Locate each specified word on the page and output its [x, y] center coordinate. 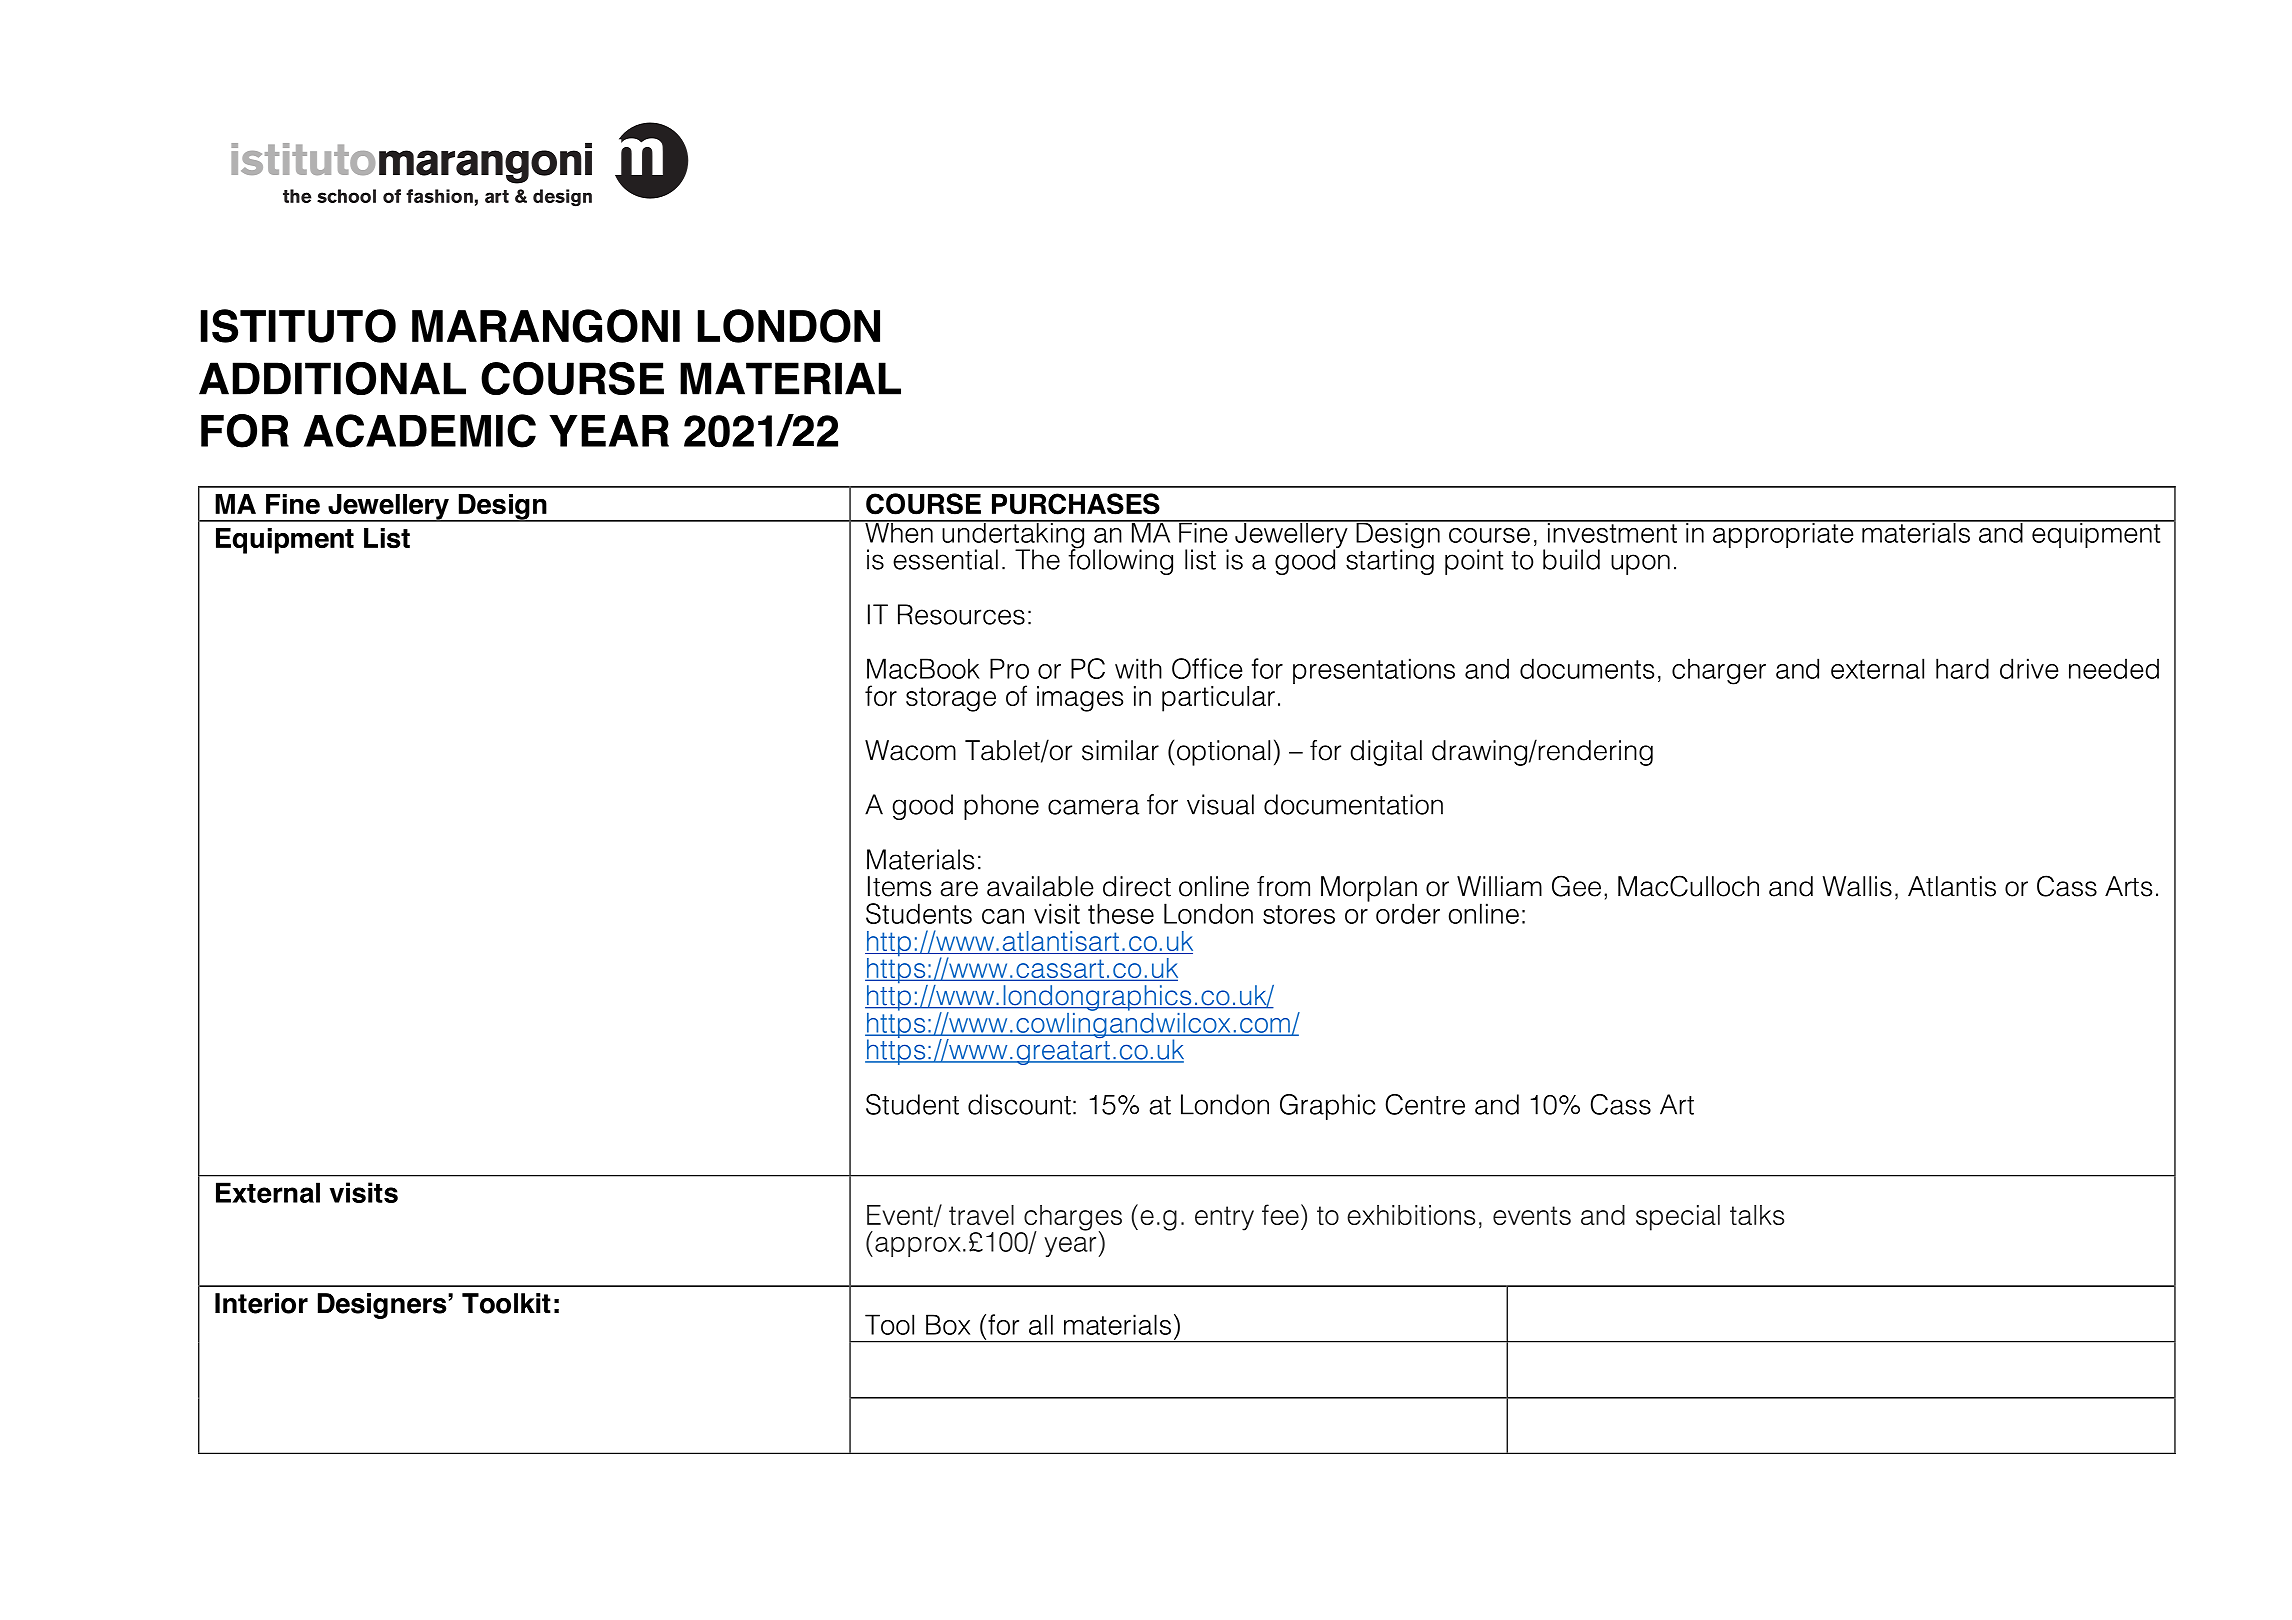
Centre [1425, 1104]
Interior [261, 1303]
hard [1962, 668]
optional [1223, 753]
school [346, 196]
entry [1224, 1218]
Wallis [1857, 886]
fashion [439, 196]
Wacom [910, 750]
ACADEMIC [420, 431]
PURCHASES [1076, 504]
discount [1019, 1104]
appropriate [1783, 534]
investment [1612, 531]
